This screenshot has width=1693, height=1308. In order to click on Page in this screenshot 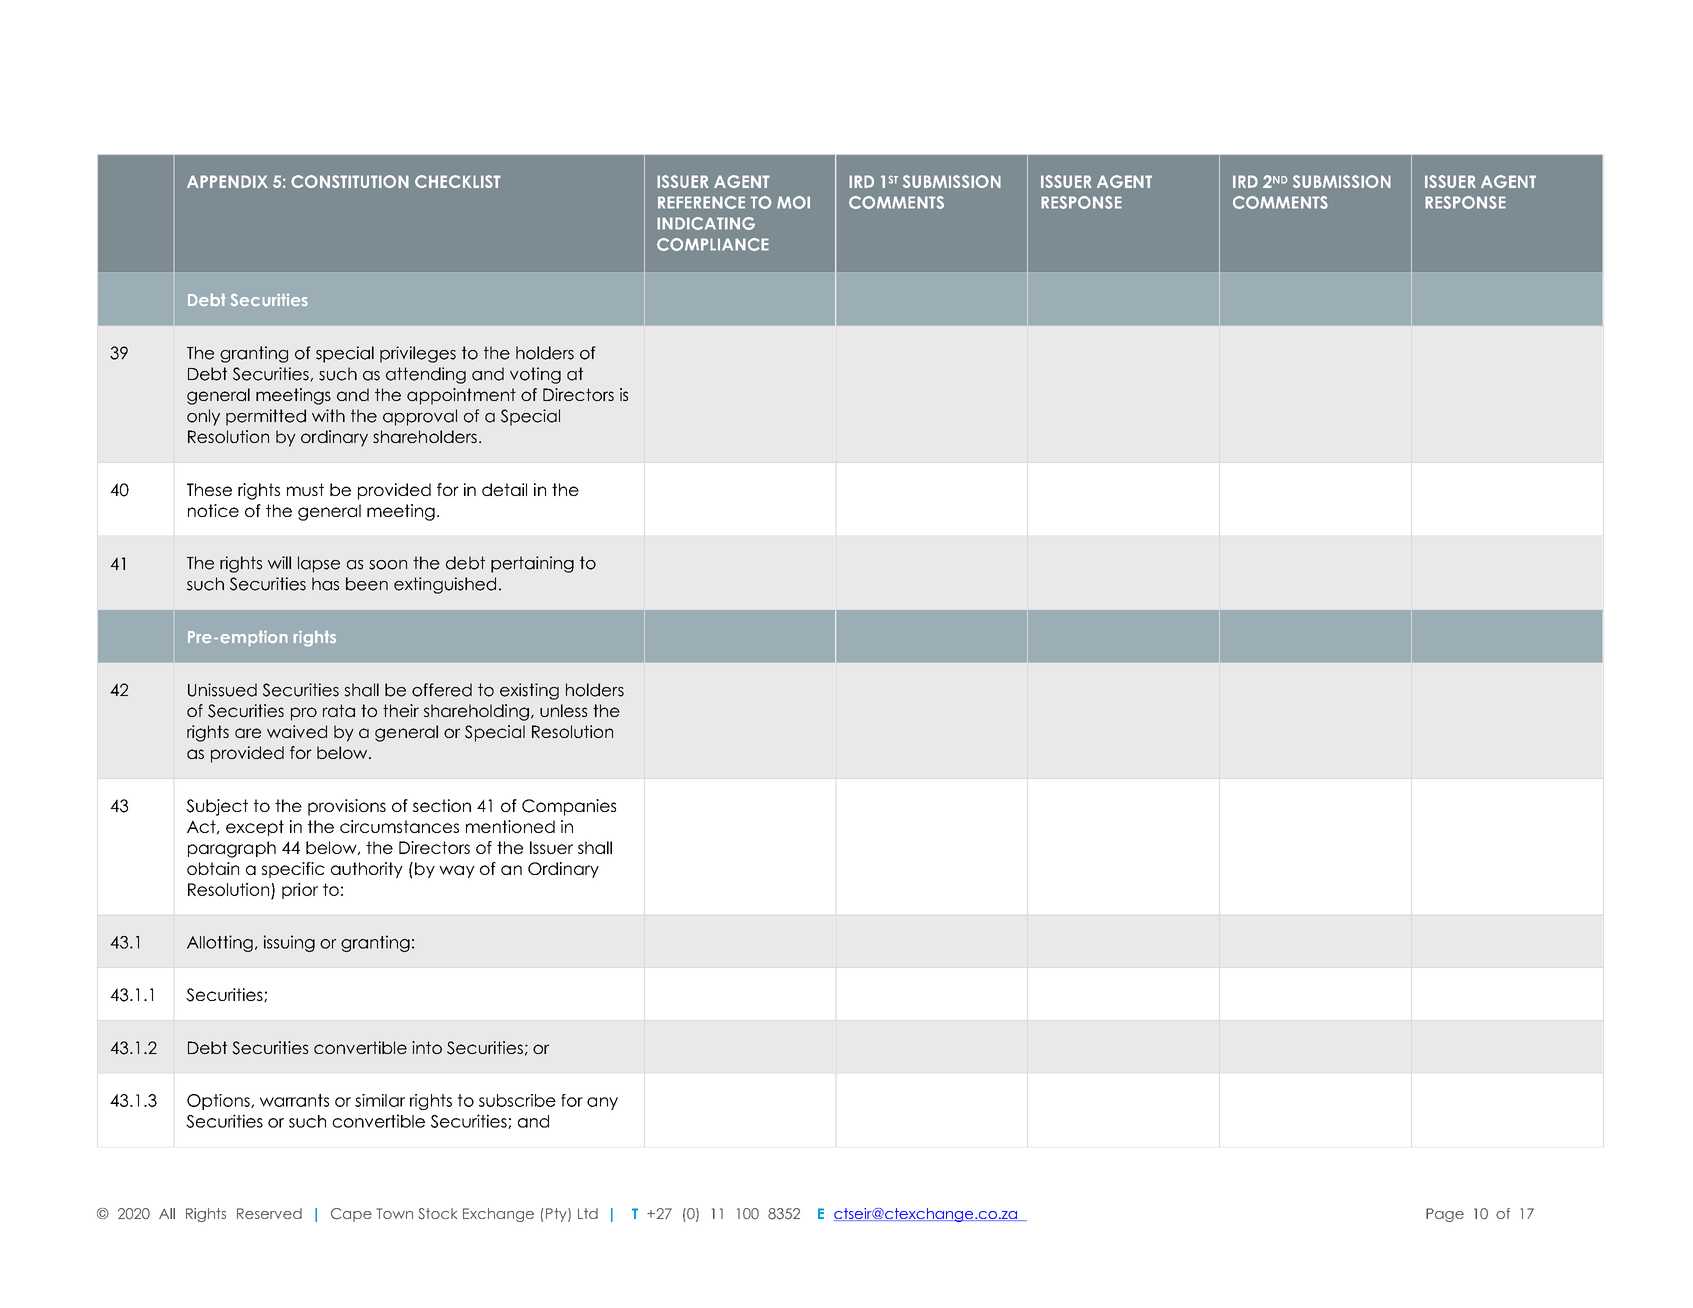, I will do `click(1445, 1215)`.
